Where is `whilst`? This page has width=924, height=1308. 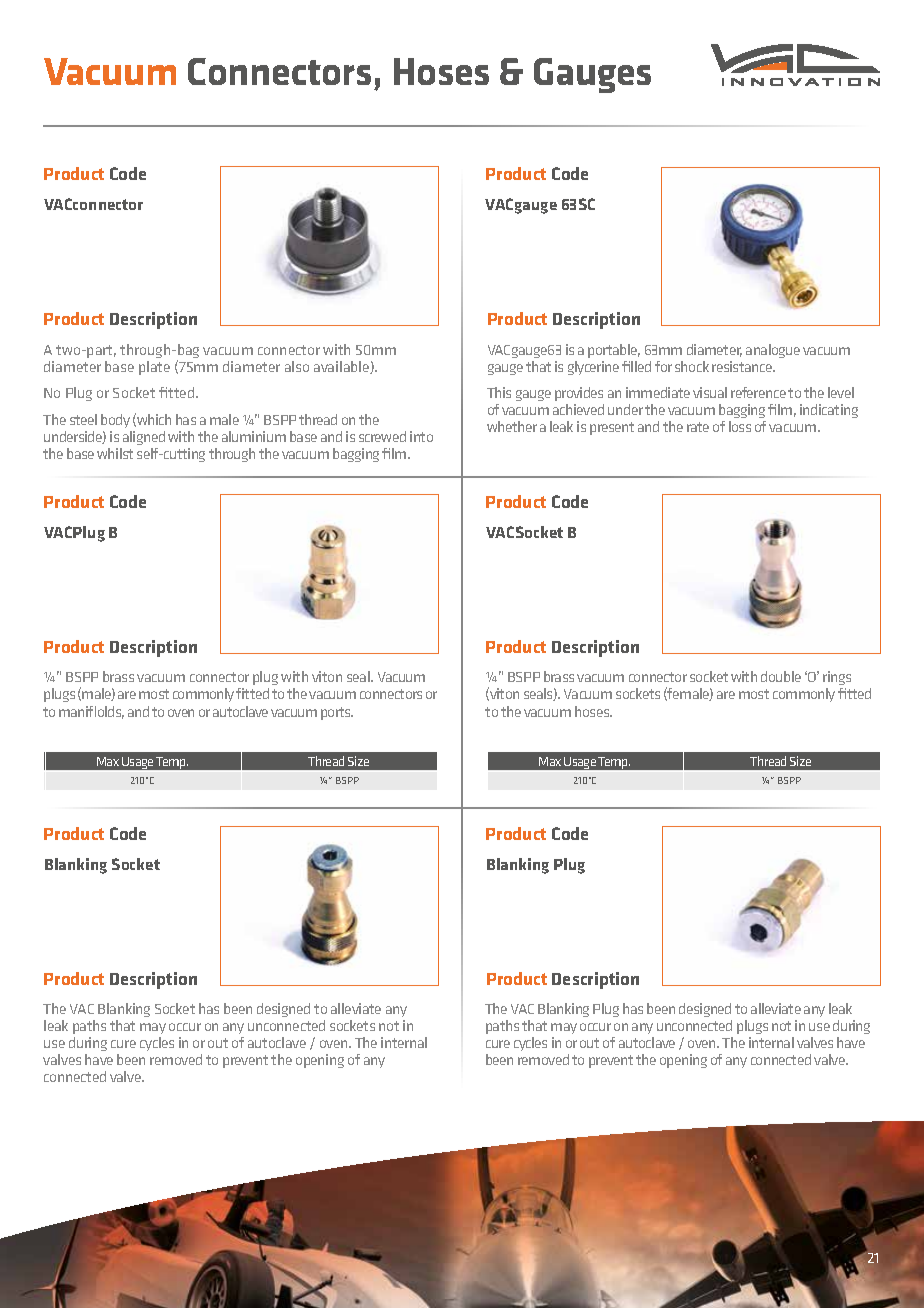 whilst is located at coordinates (115, 453).
